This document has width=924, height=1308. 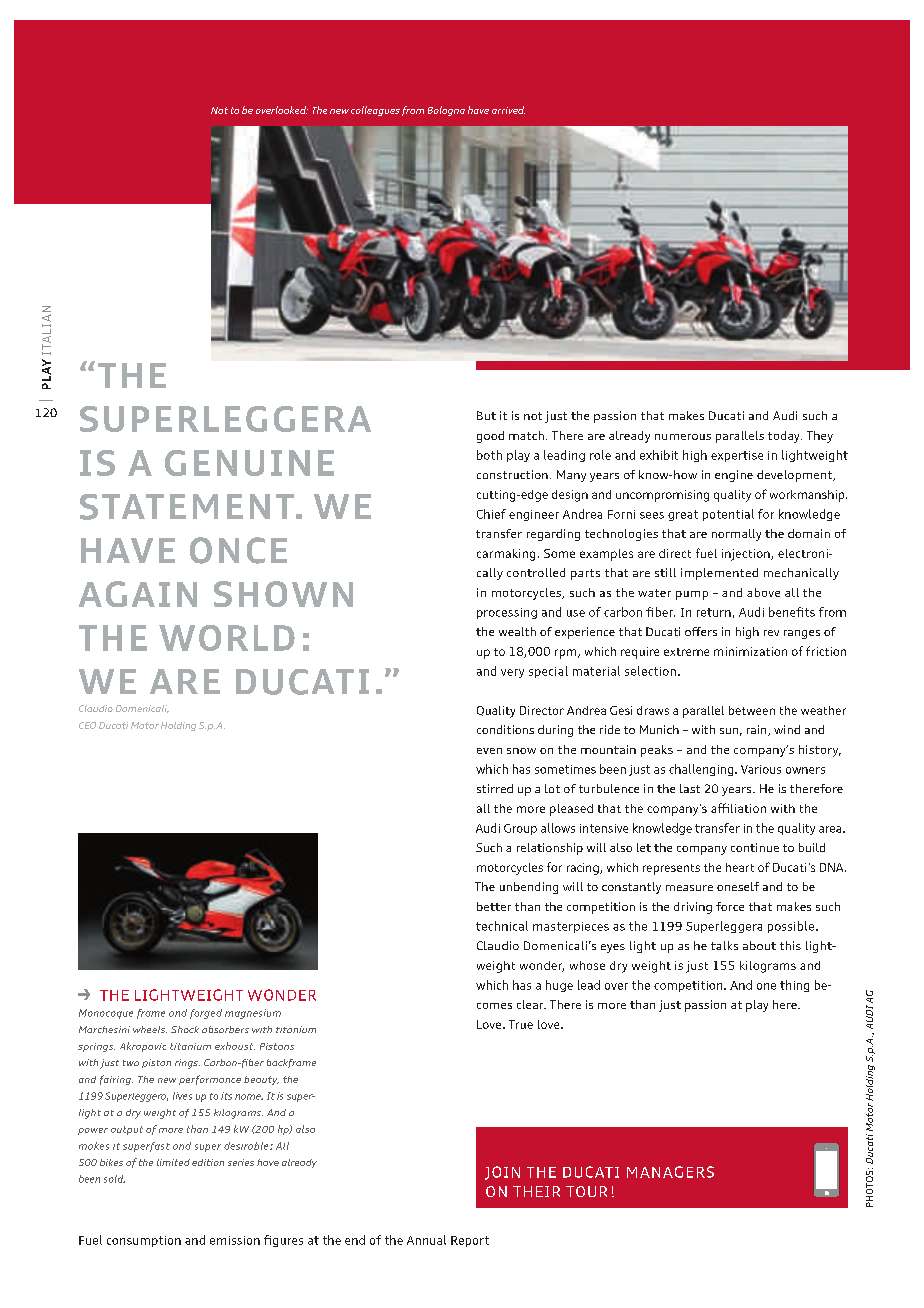 What do you see at coordinates (491, 514) in the document?
I see `Chief` at bounding box center [491, 514].
